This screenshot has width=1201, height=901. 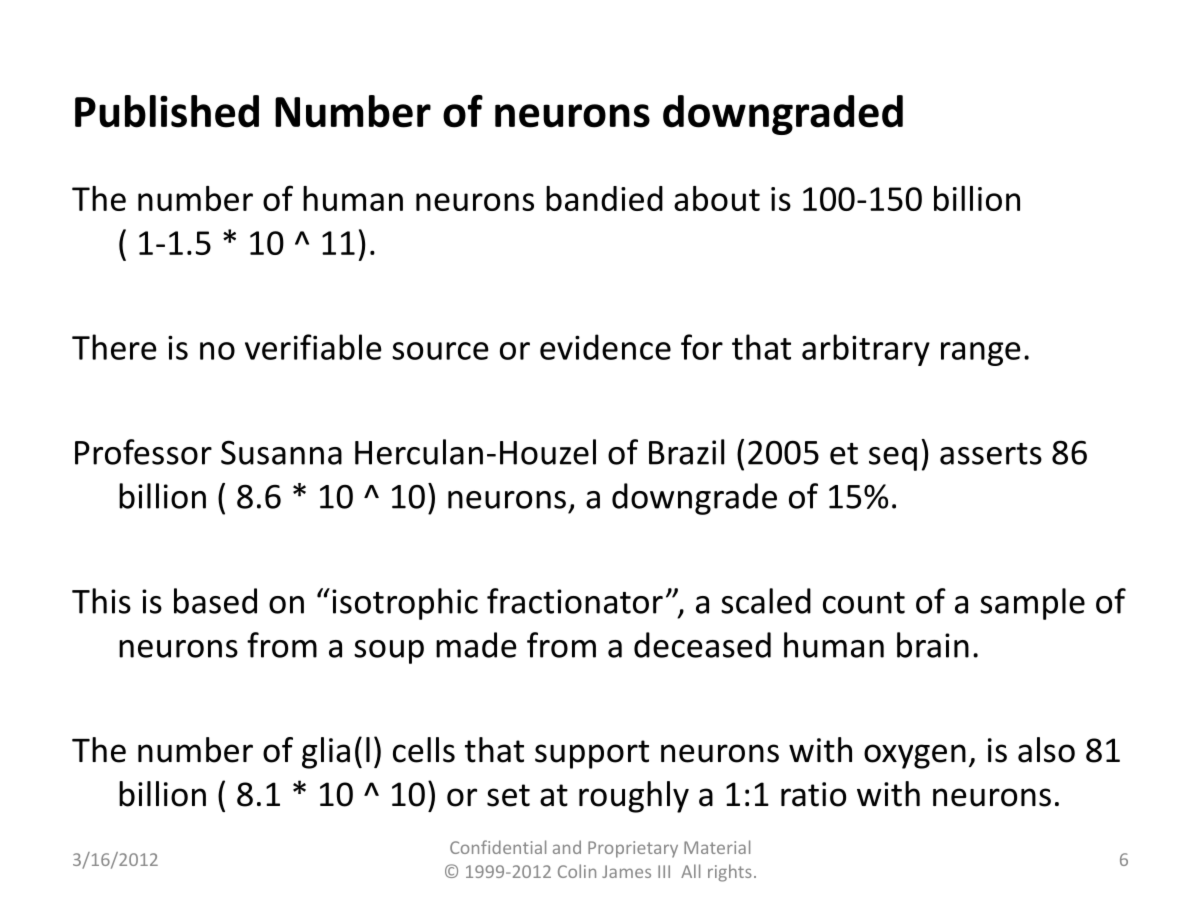 What do you see at coordinates (498, 847) in the screenshot?
I see `Confidential` at bounding box center [498, 847].
